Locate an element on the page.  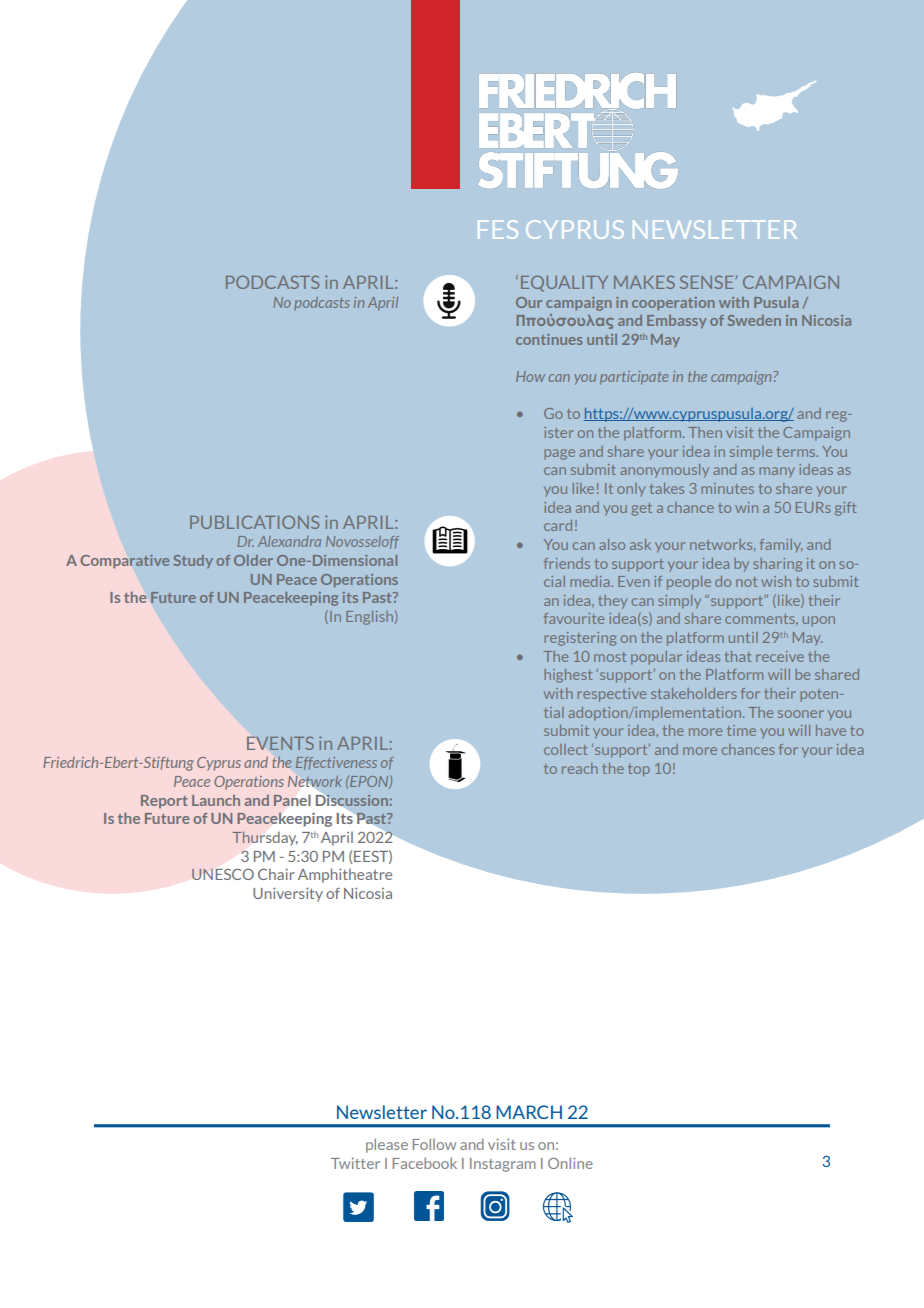
SENSE is located at coordinates (706, 282).
